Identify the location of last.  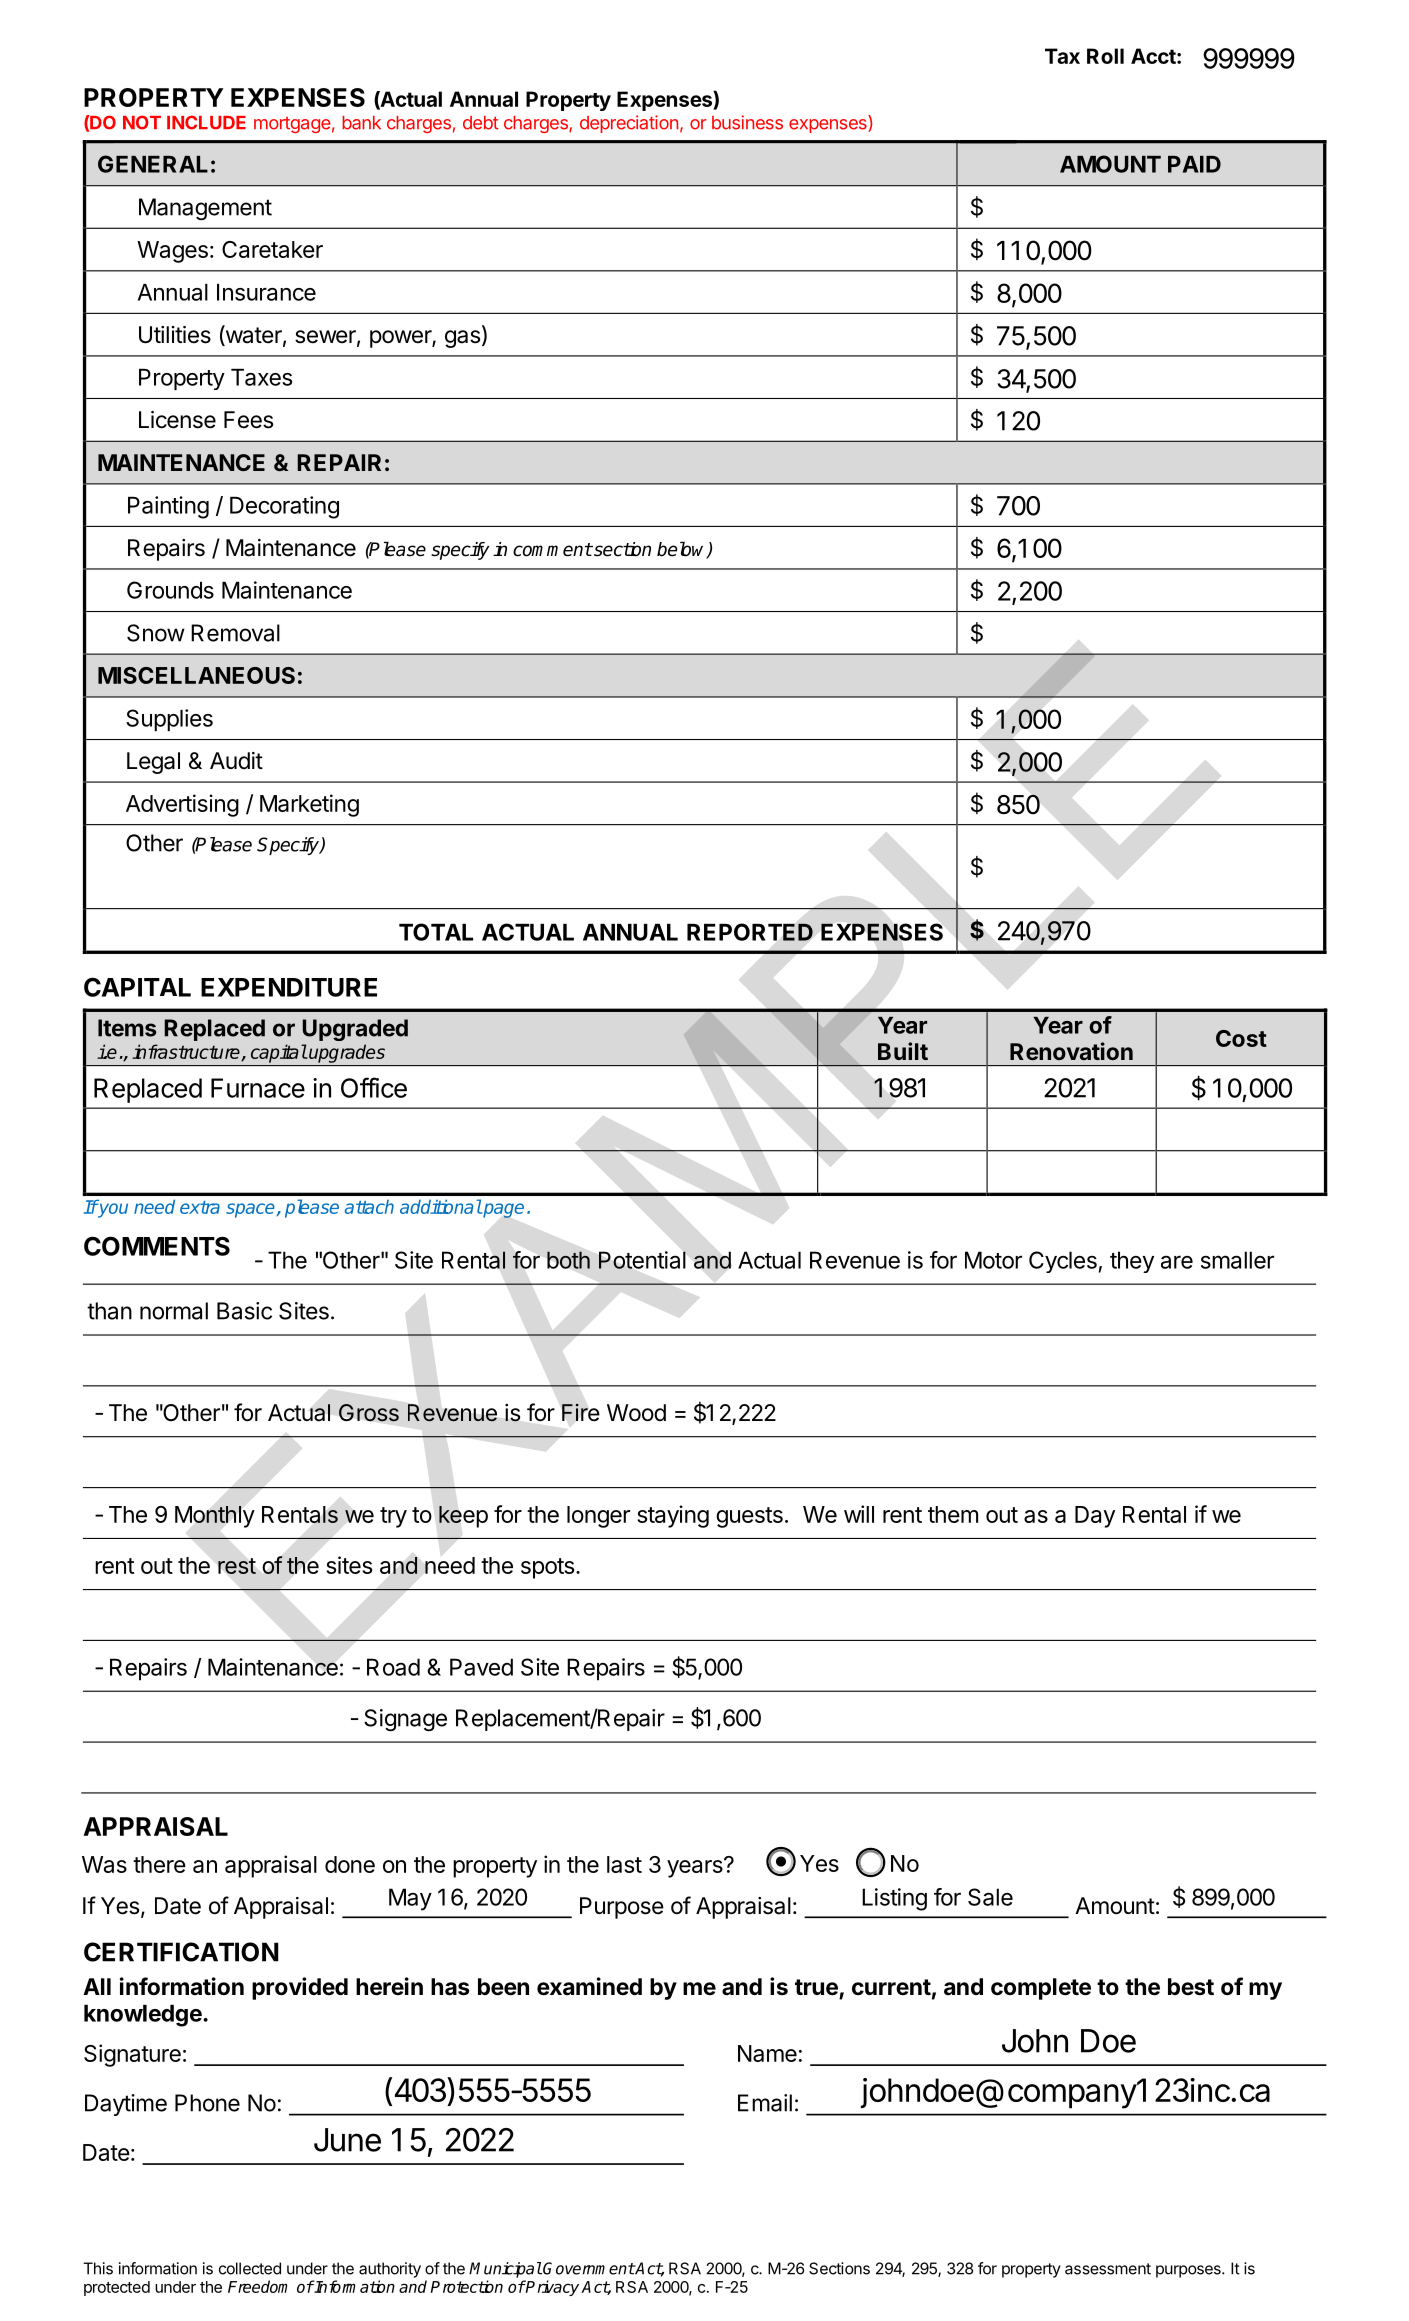
(624, 1864).
